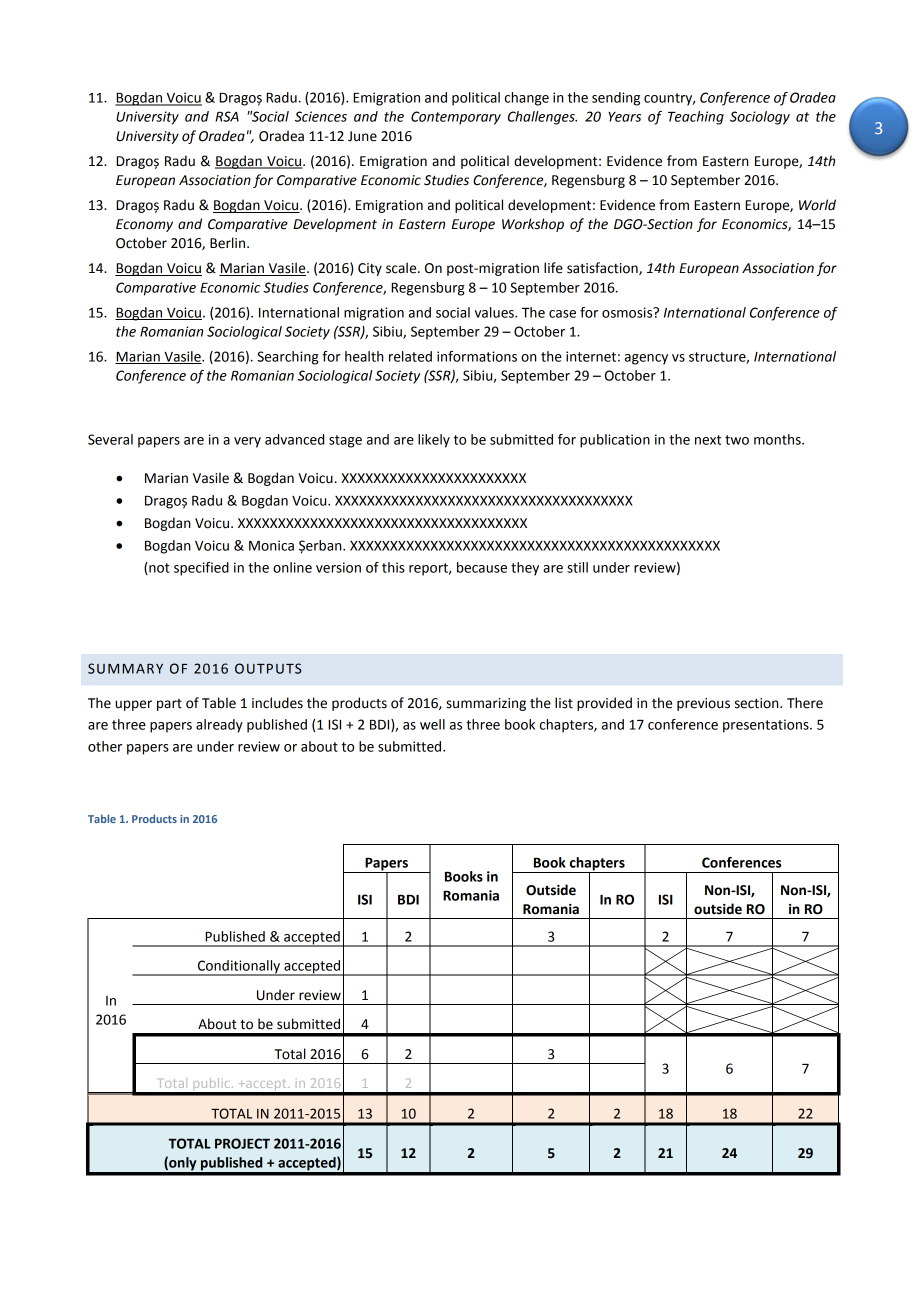  Describe the element at coordinates (238, 968) in the screenshot. I see `Conditionally` at that location.
